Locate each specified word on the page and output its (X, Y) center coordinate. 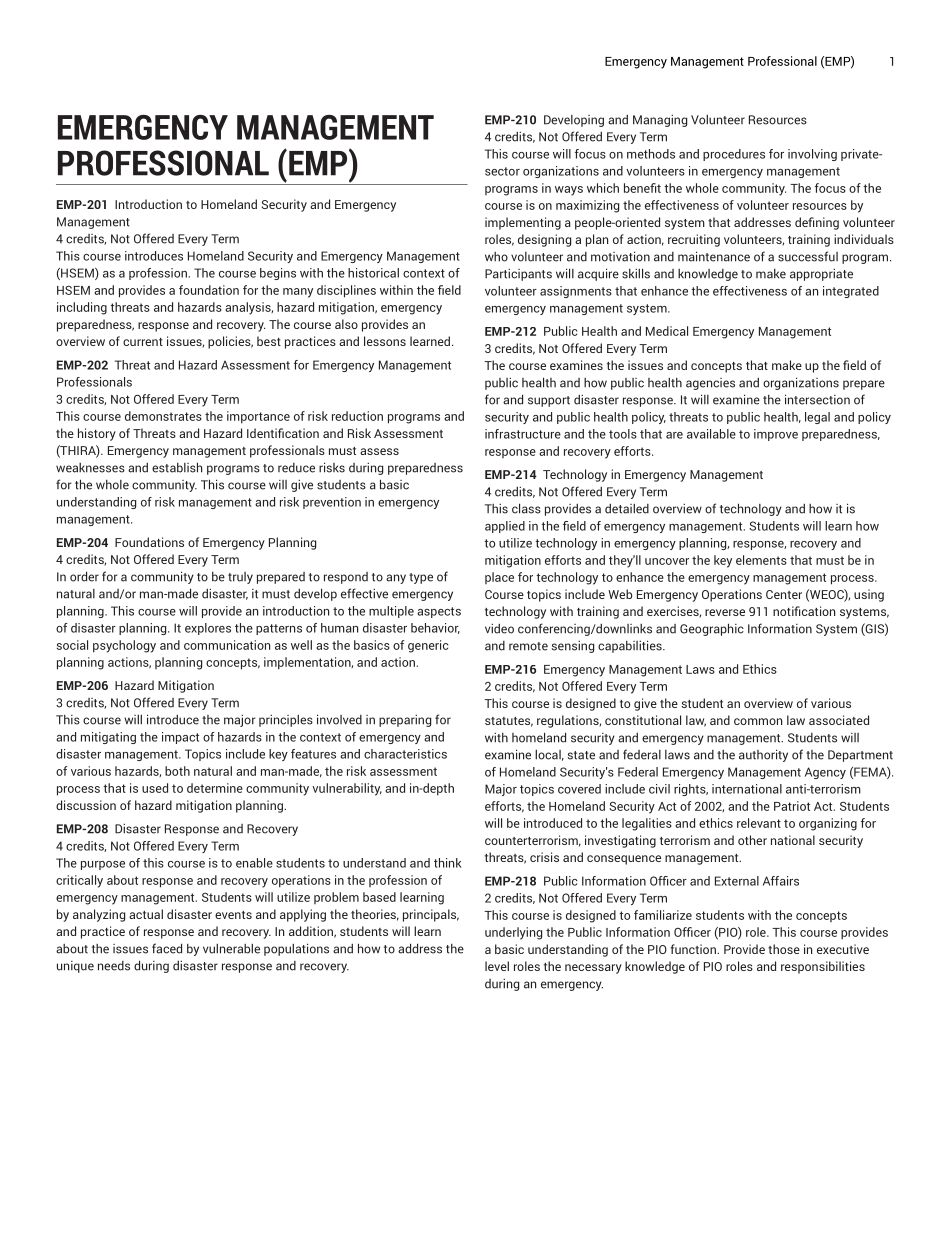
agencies (710, 384)
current (143, 342)
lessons (385, 341)
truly (240, 578)
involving (812, 155)
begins (278, 274)
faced (167, 948)
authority (763, 755)
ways (569, 191)
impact (180, 738)
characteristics (405, 754)
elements (761, 560)
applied (505, 527)
